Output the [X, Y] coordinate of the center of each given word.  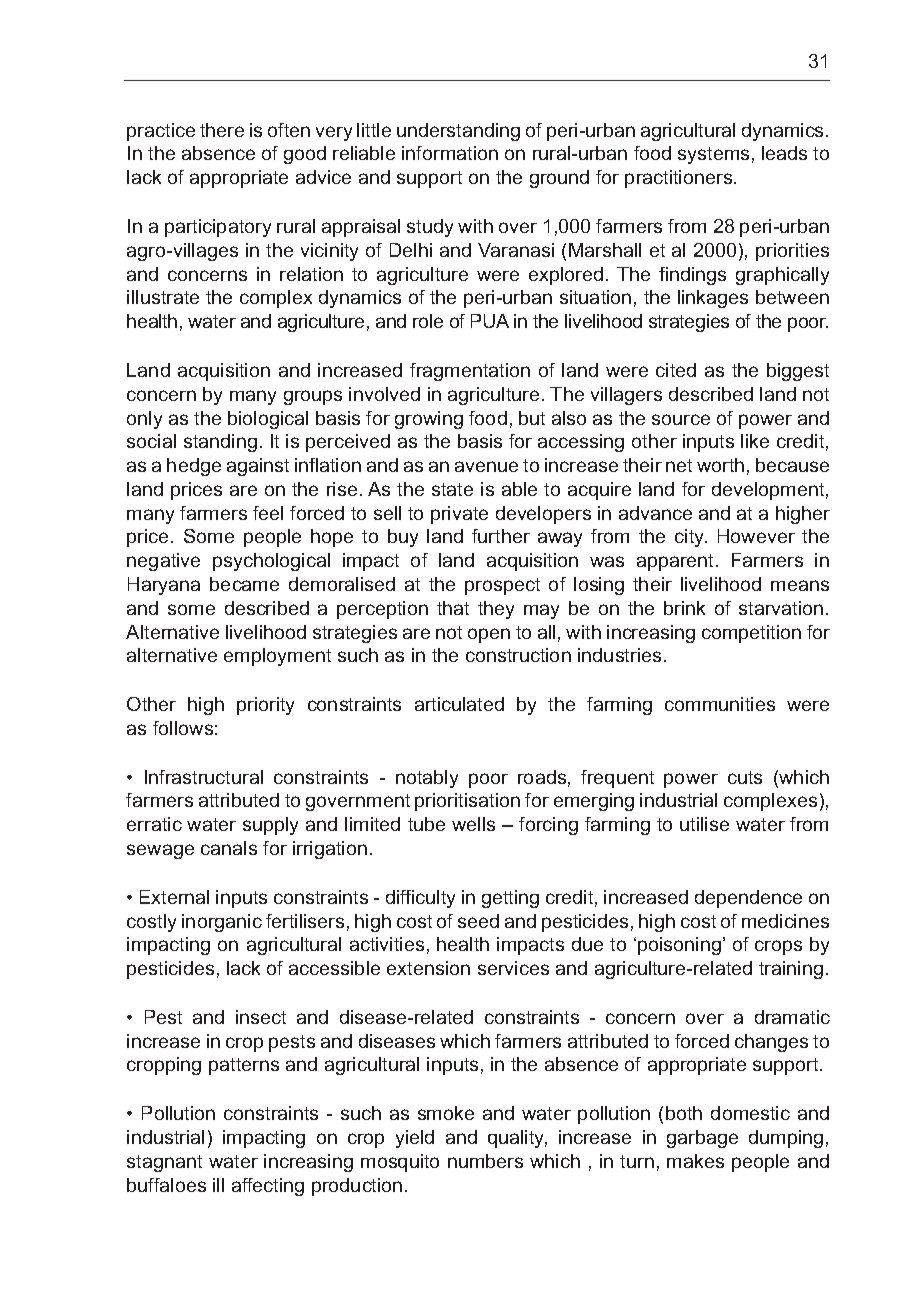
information [450, 153]
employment [277, 657]
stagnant [164, 1163]
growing [429, 420]
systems [713, 155]
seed [478, 921]
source [681, 419]
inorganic [222, 923]
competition [751, 634]
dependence [748, 899]
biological [268, 420]
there [222, 130]
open [489, 635]
